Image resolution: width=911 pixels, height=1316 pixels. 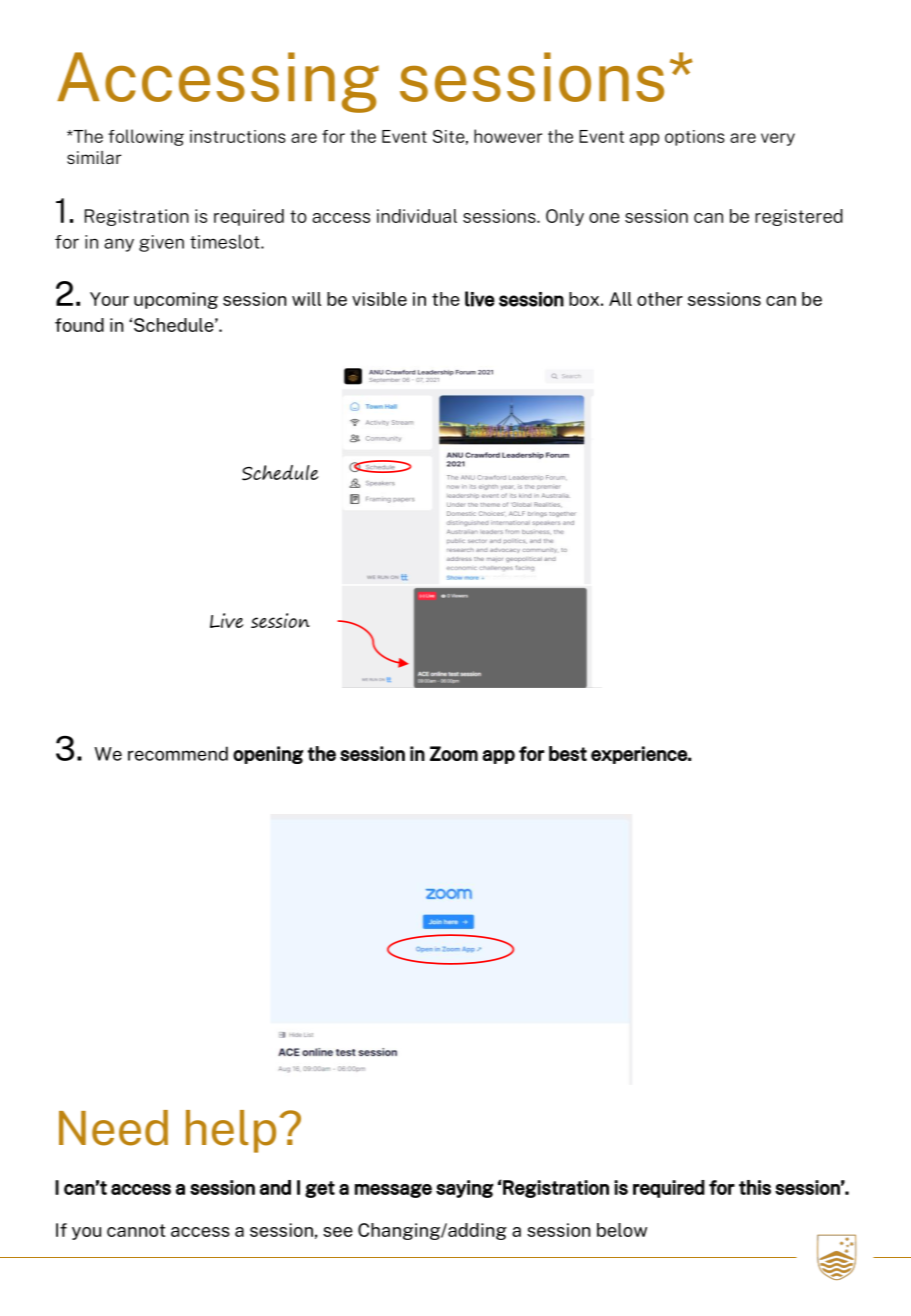 I want to click on options, so click(x=695, y=138).
